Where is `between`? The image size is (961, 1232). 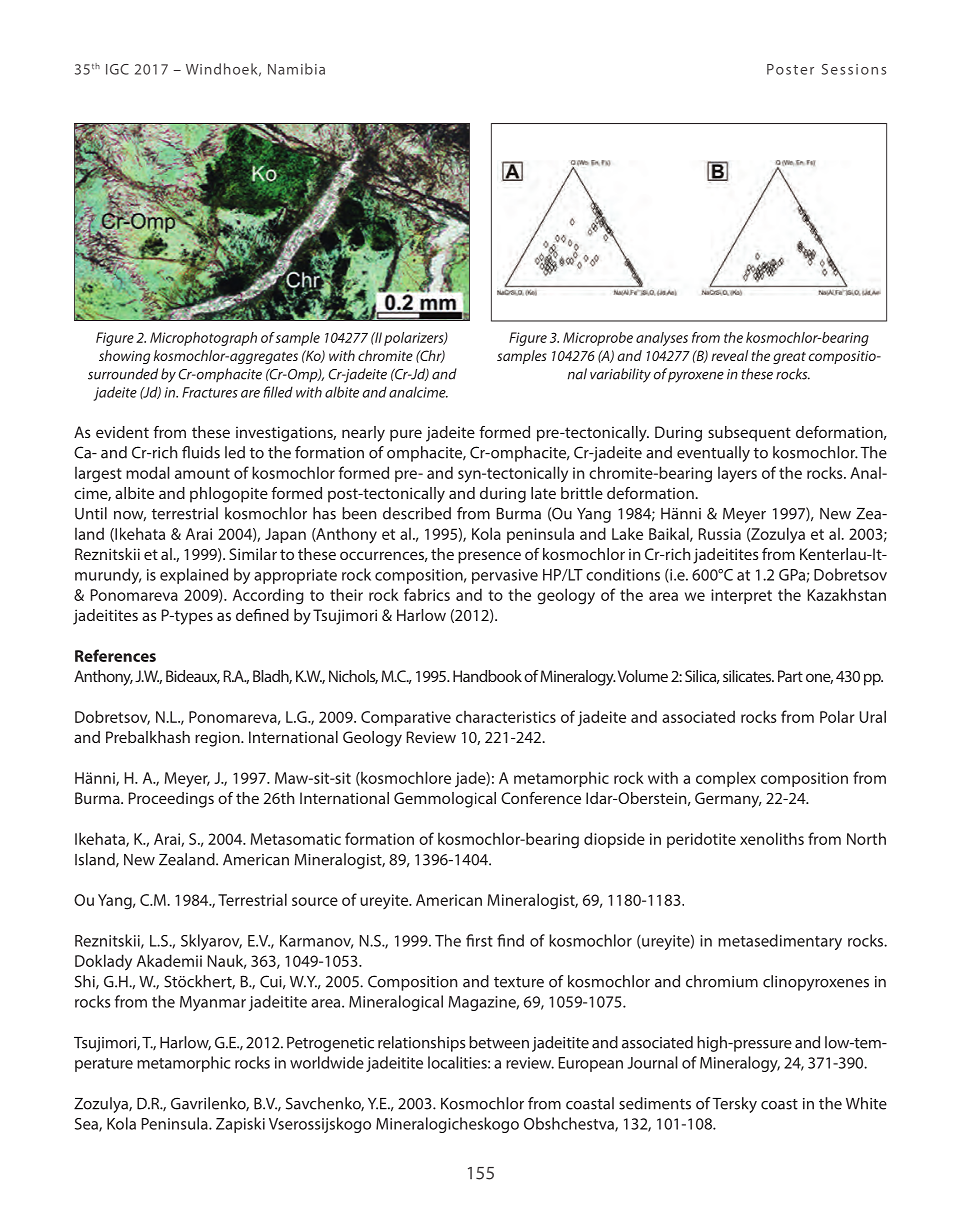 between is located at coordinates (499, 1042).
